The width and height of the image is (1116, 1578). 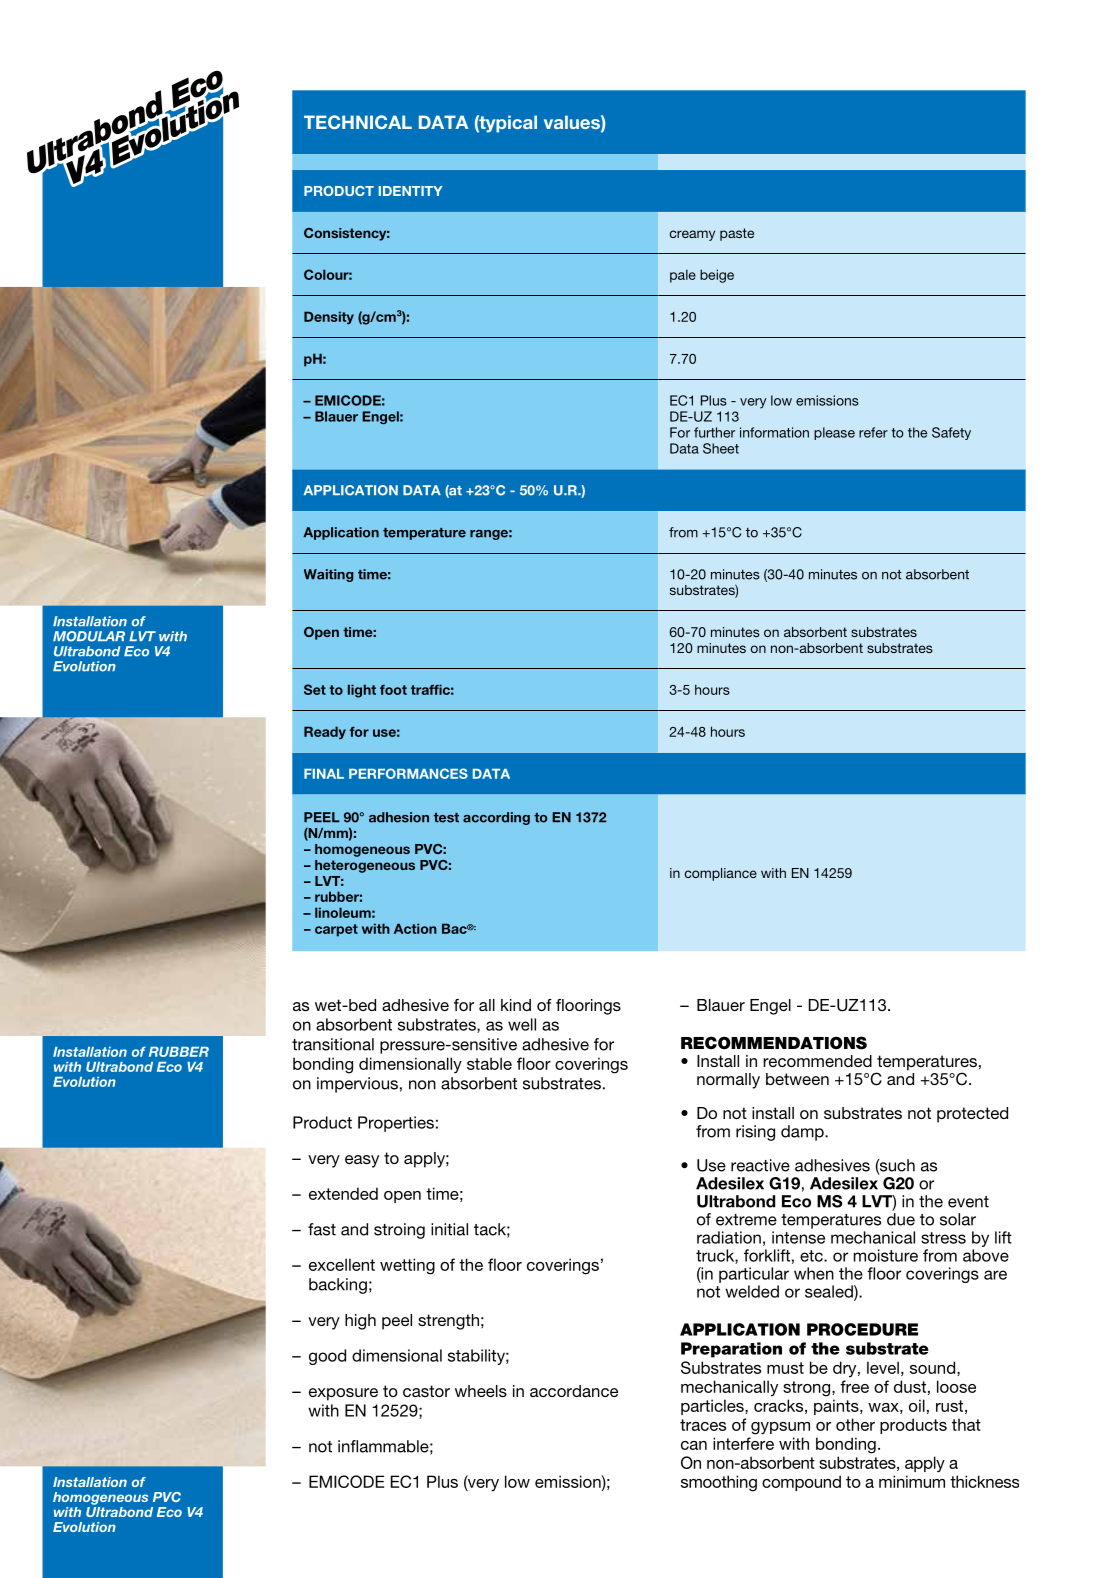 What do you see at coordinates (574, 1391) in the image?
I see `accordance` at bounding box center [574, 1391].
